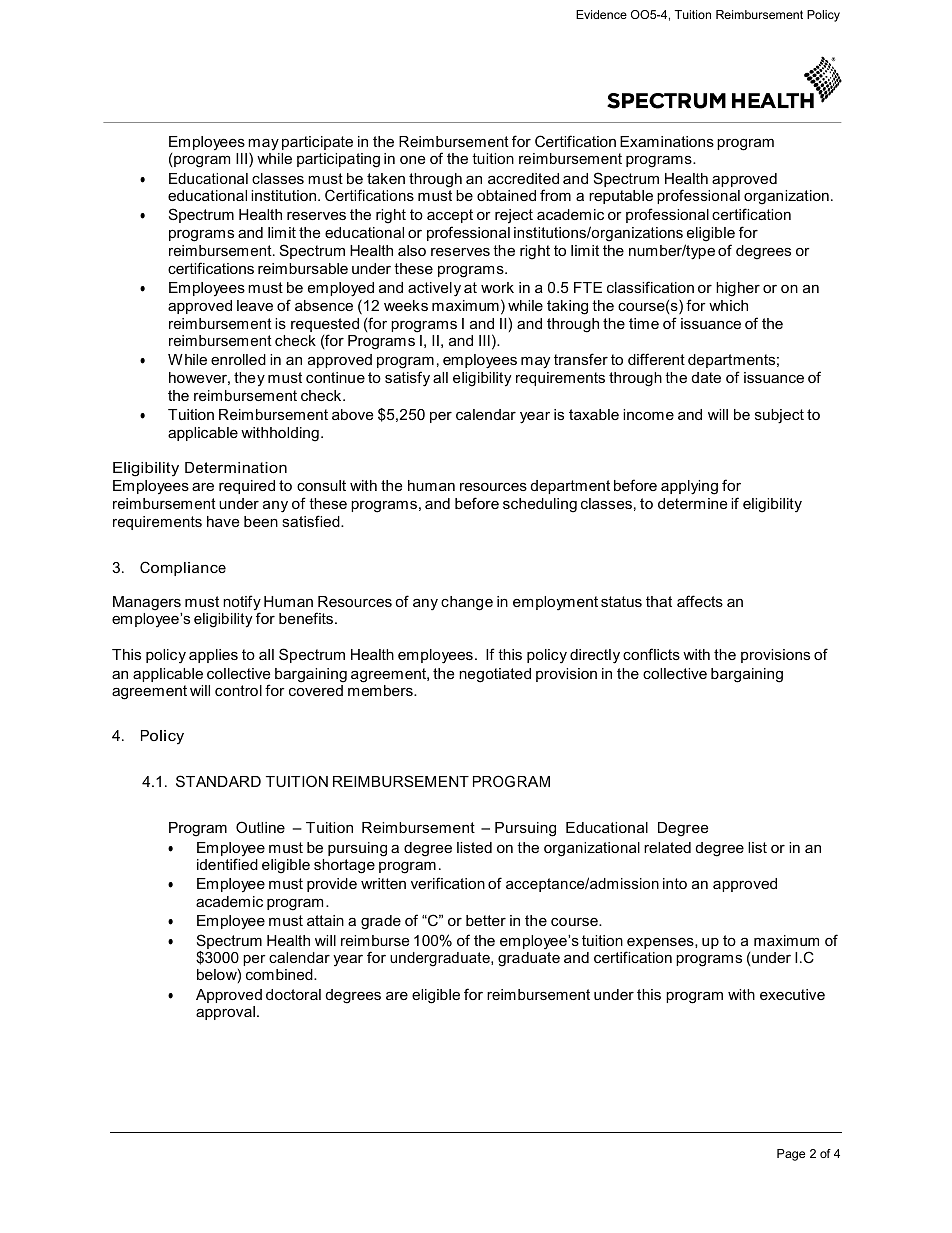 The image size is (952, 1233). I want to click on Evidence, so click(601, 14).
